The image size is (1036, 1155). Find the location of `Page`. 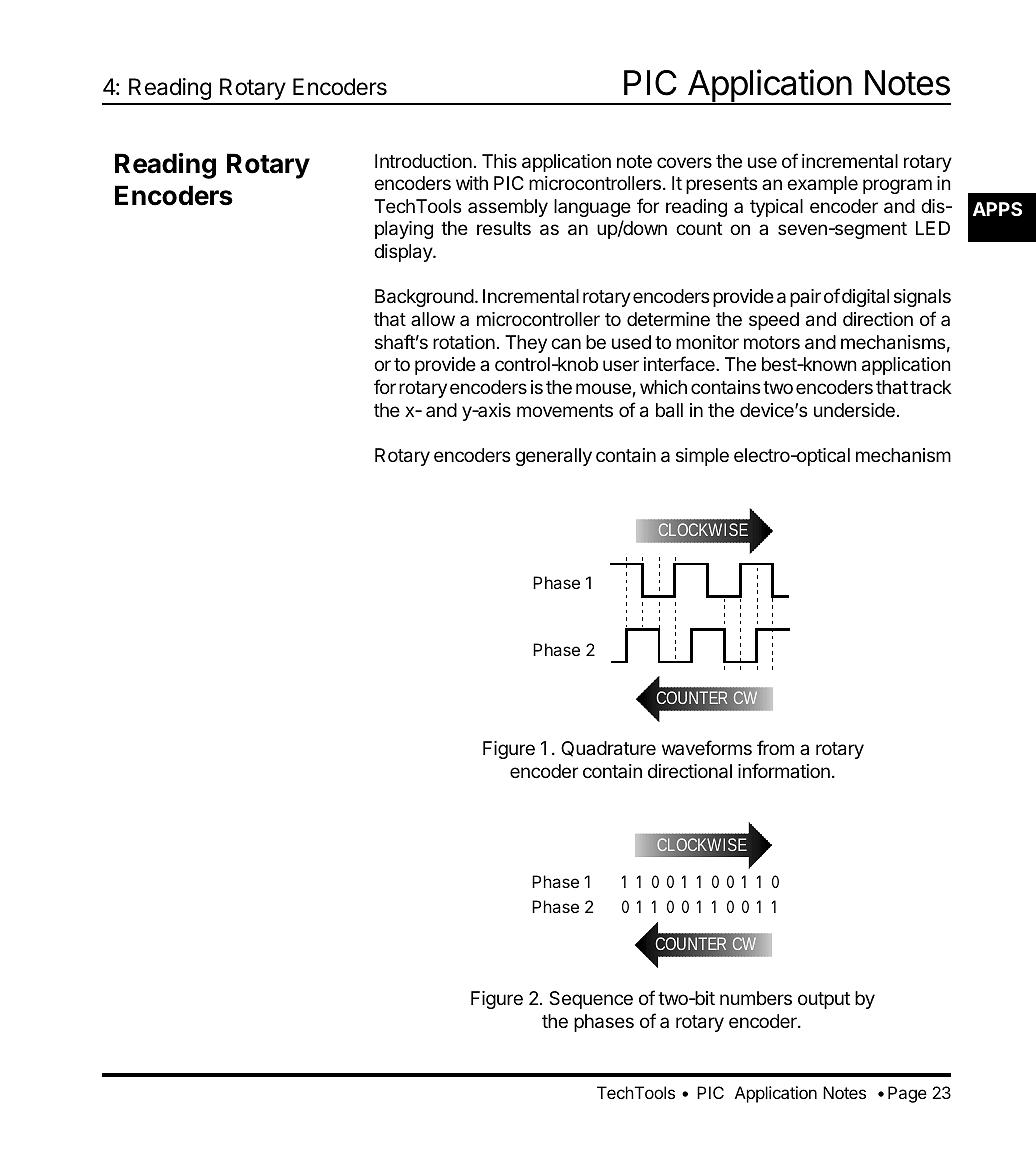

Page is located at coordinates (907, 1094).
